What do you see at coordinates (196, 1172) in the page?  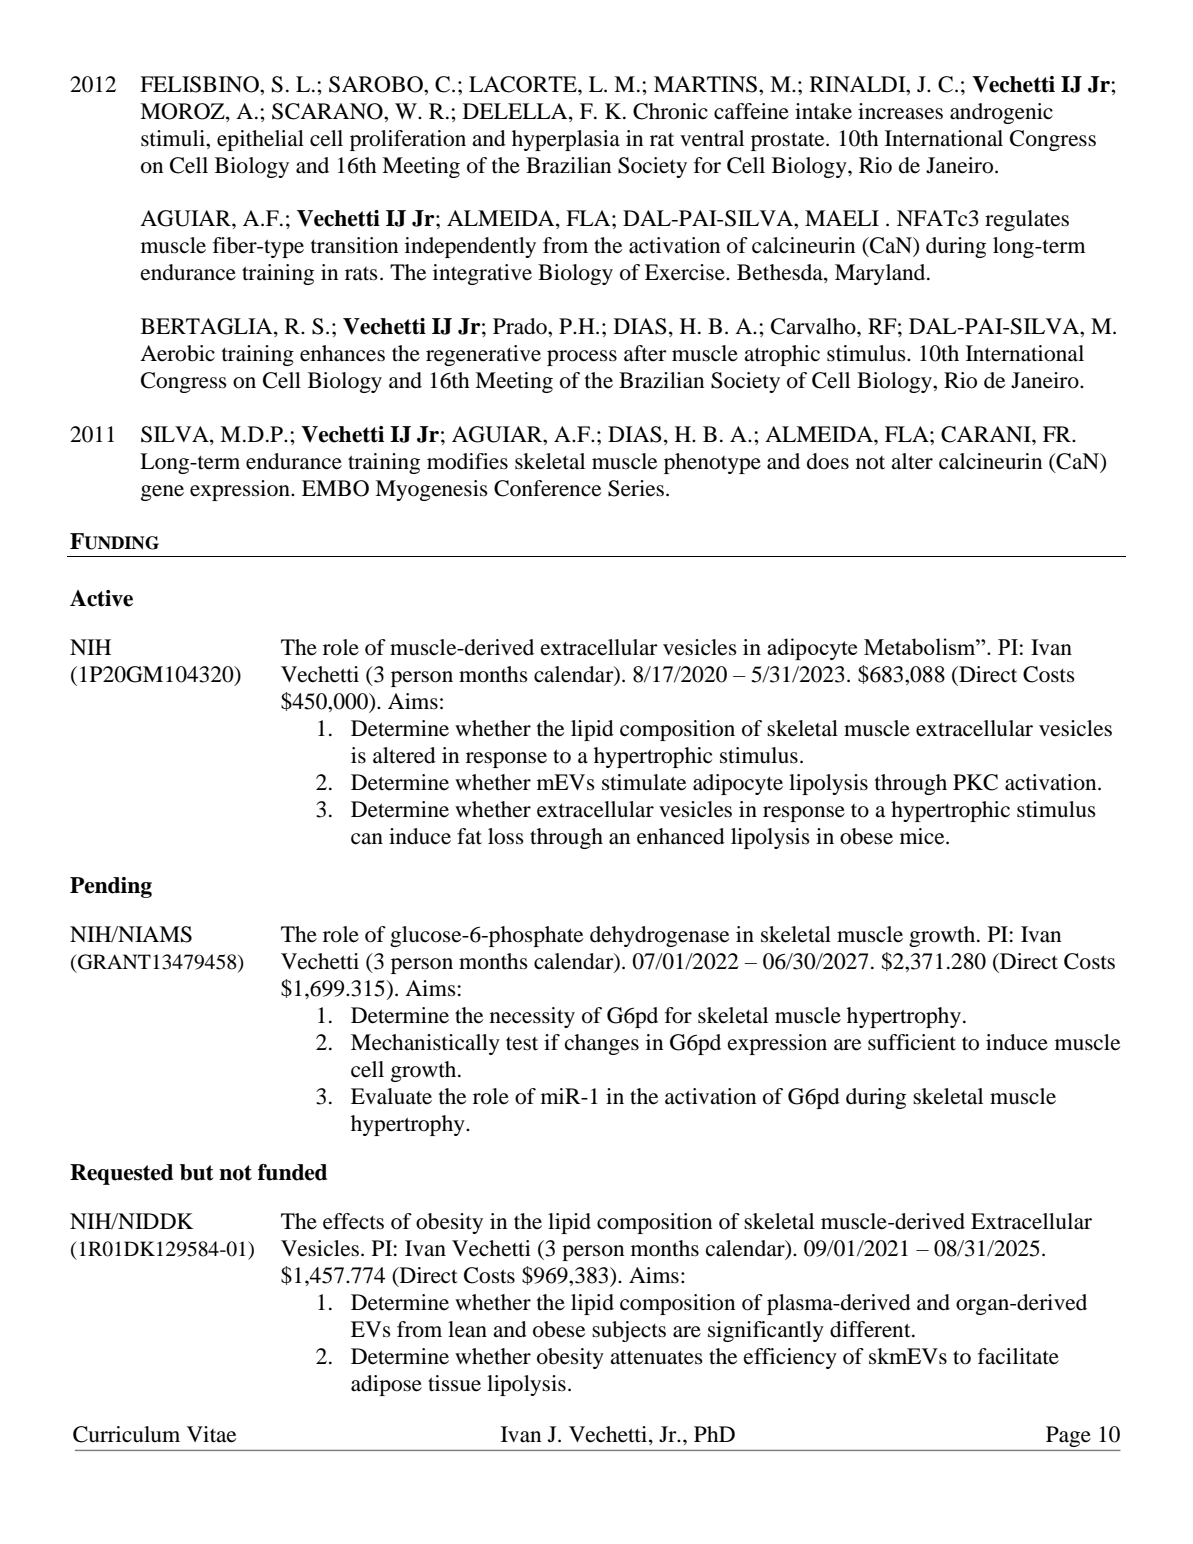 I see `but` at bounding box center [196, 1172].
